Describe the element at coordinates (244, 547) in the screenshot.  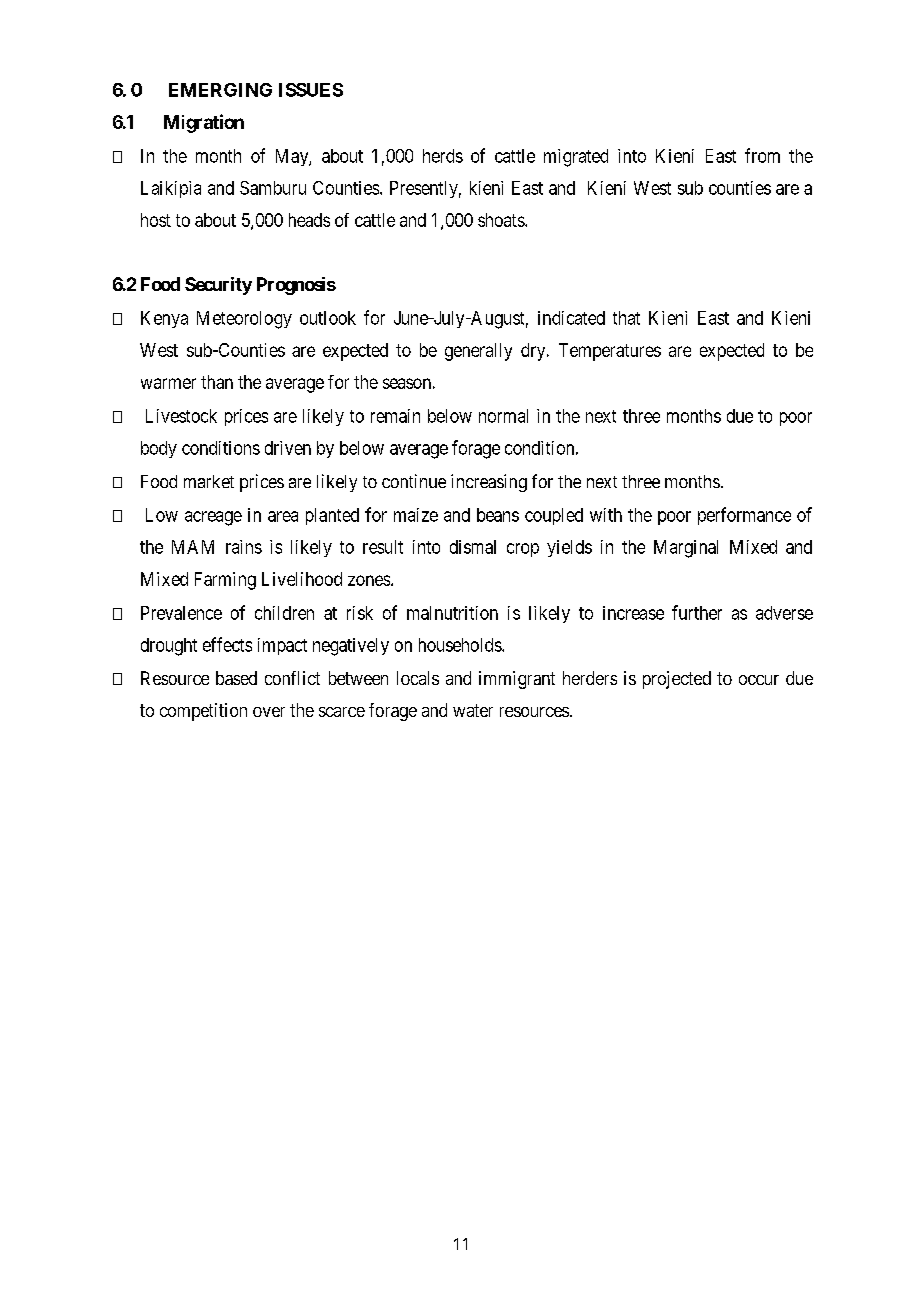
I see `rains` at that location.
